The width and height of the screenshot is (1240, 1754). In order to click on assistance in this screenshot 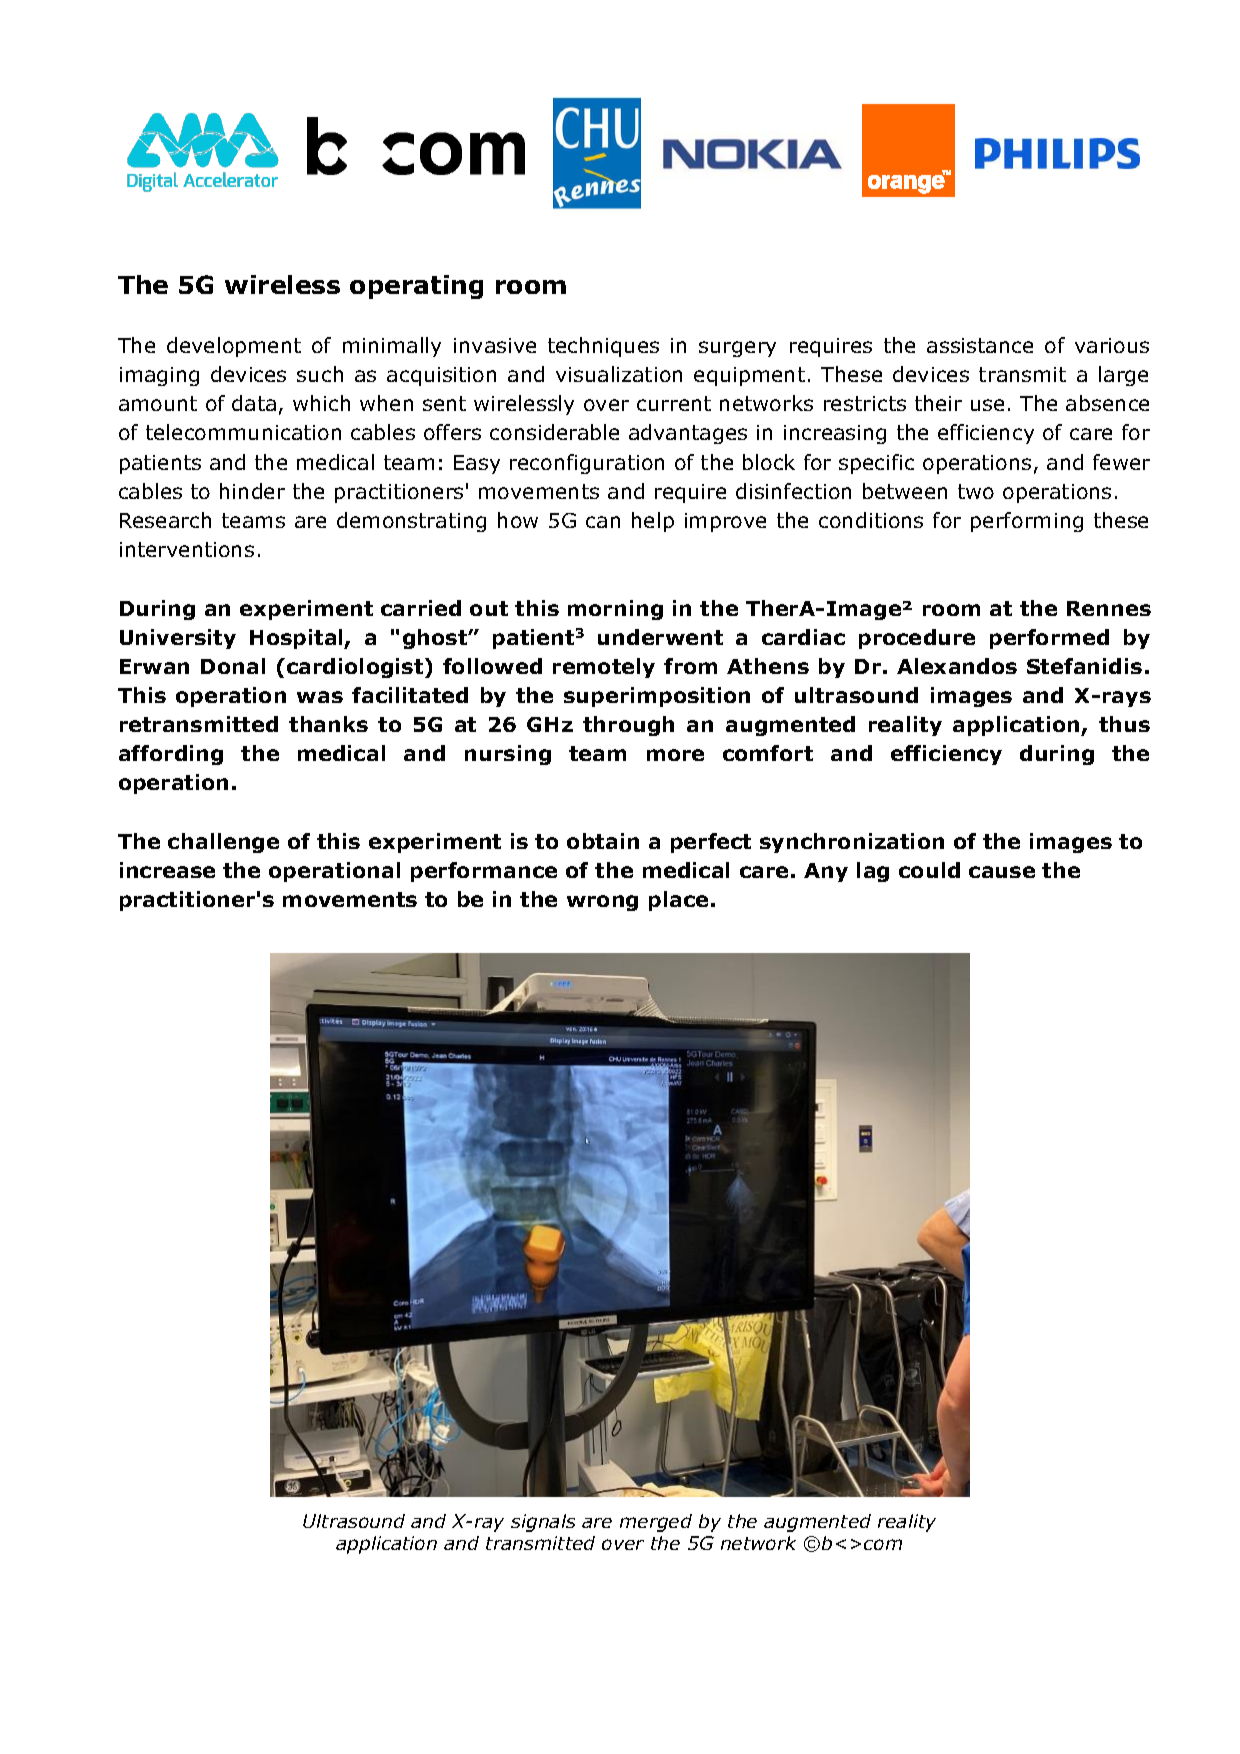, I will do `click(980, 345)`.
